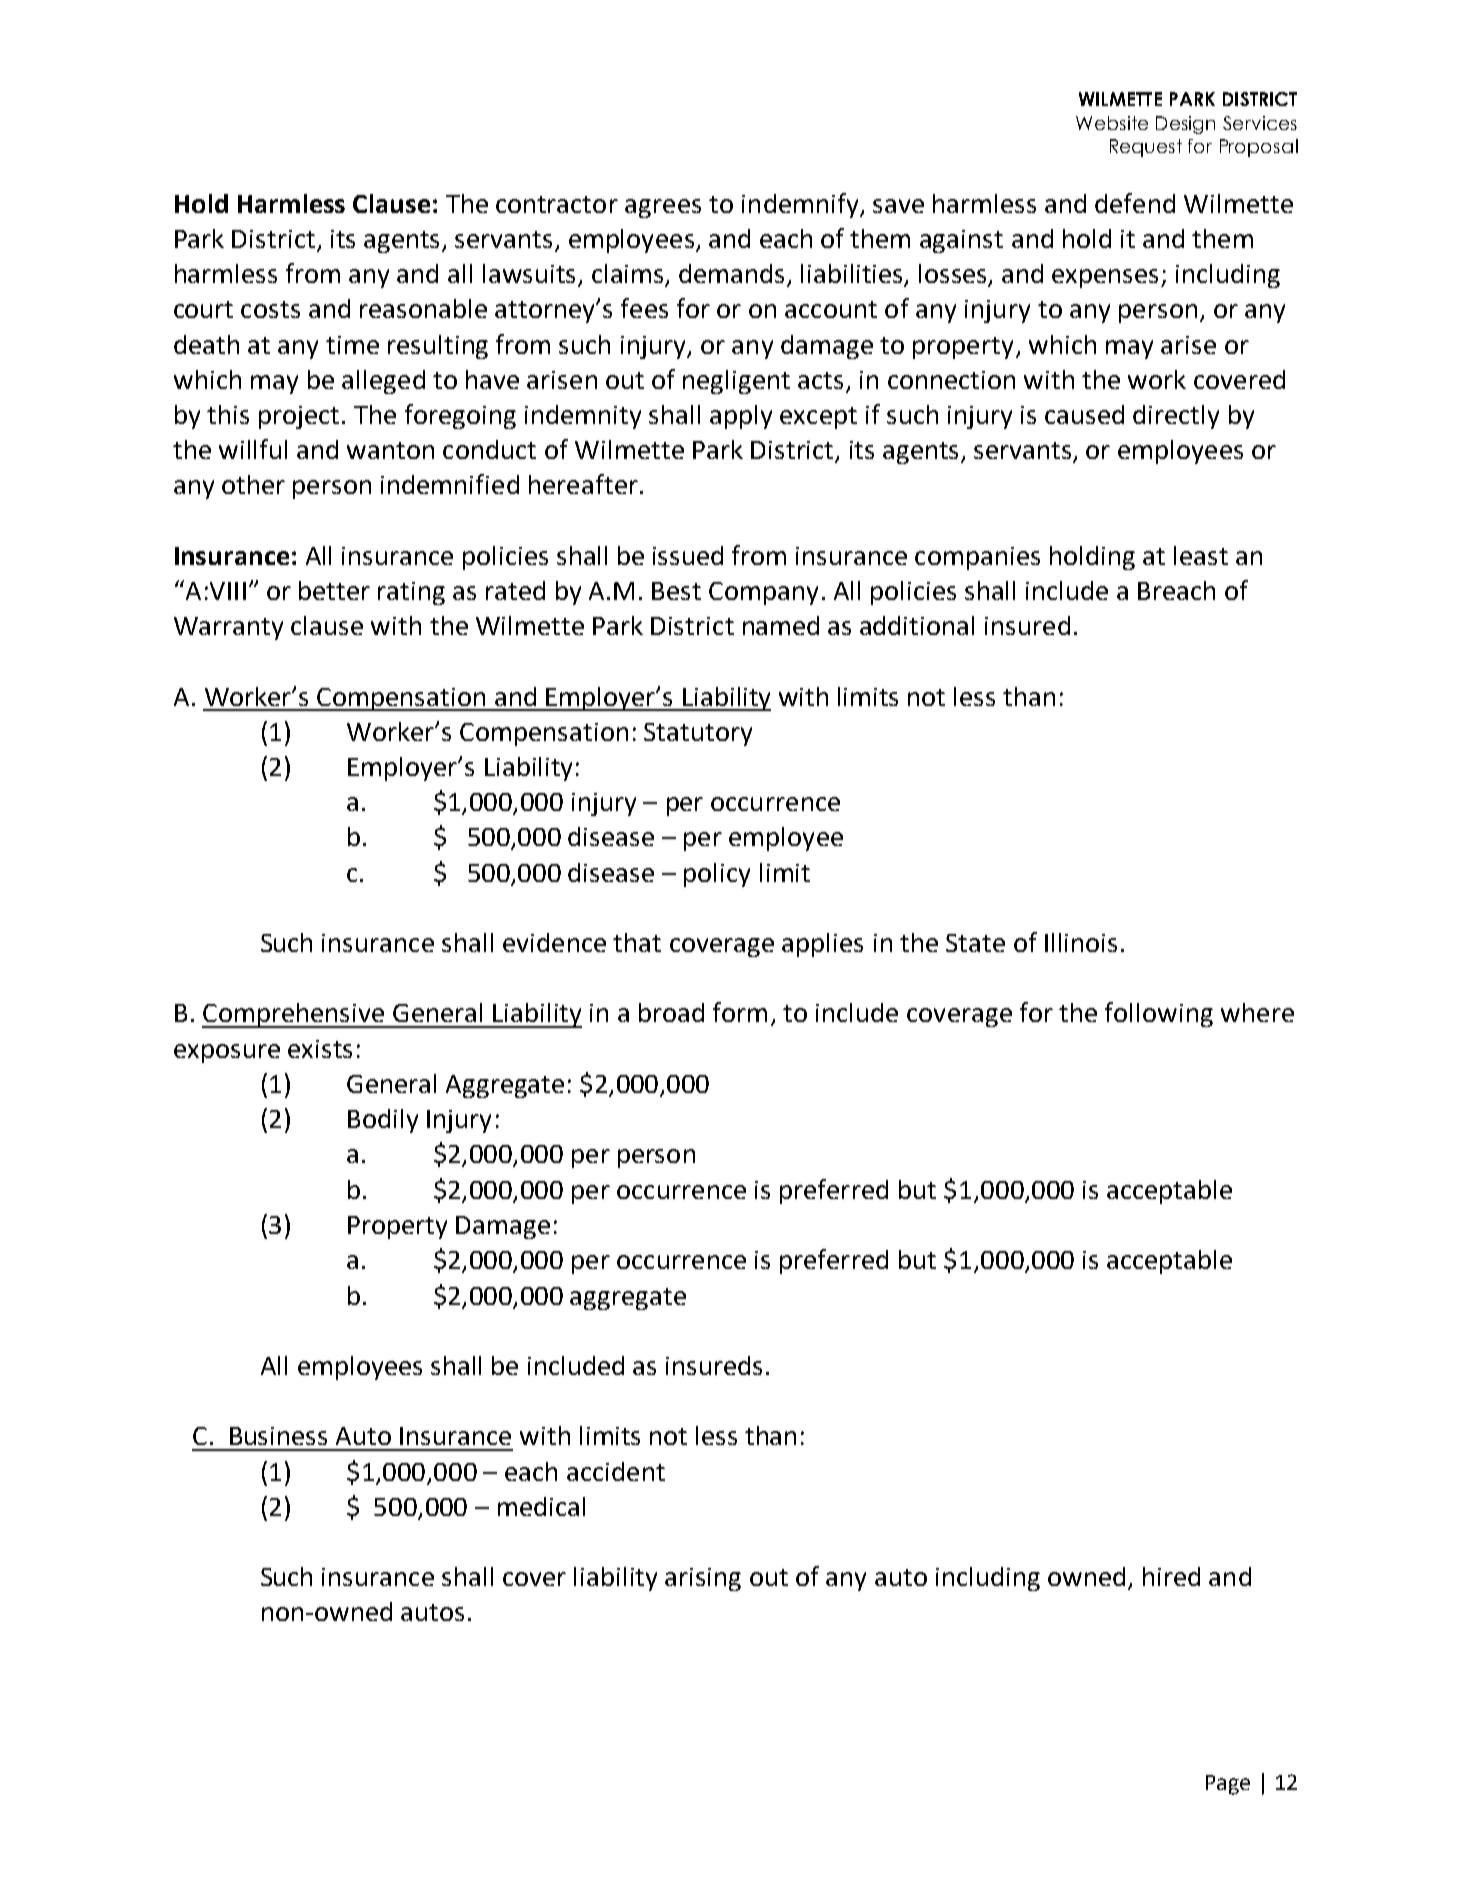 This screenshot has width=1471, height=1904. What do you see at coordinates (294, 1015) in the screenshot?
I see `Comprehensive` at bounding box center [294, 1015].
